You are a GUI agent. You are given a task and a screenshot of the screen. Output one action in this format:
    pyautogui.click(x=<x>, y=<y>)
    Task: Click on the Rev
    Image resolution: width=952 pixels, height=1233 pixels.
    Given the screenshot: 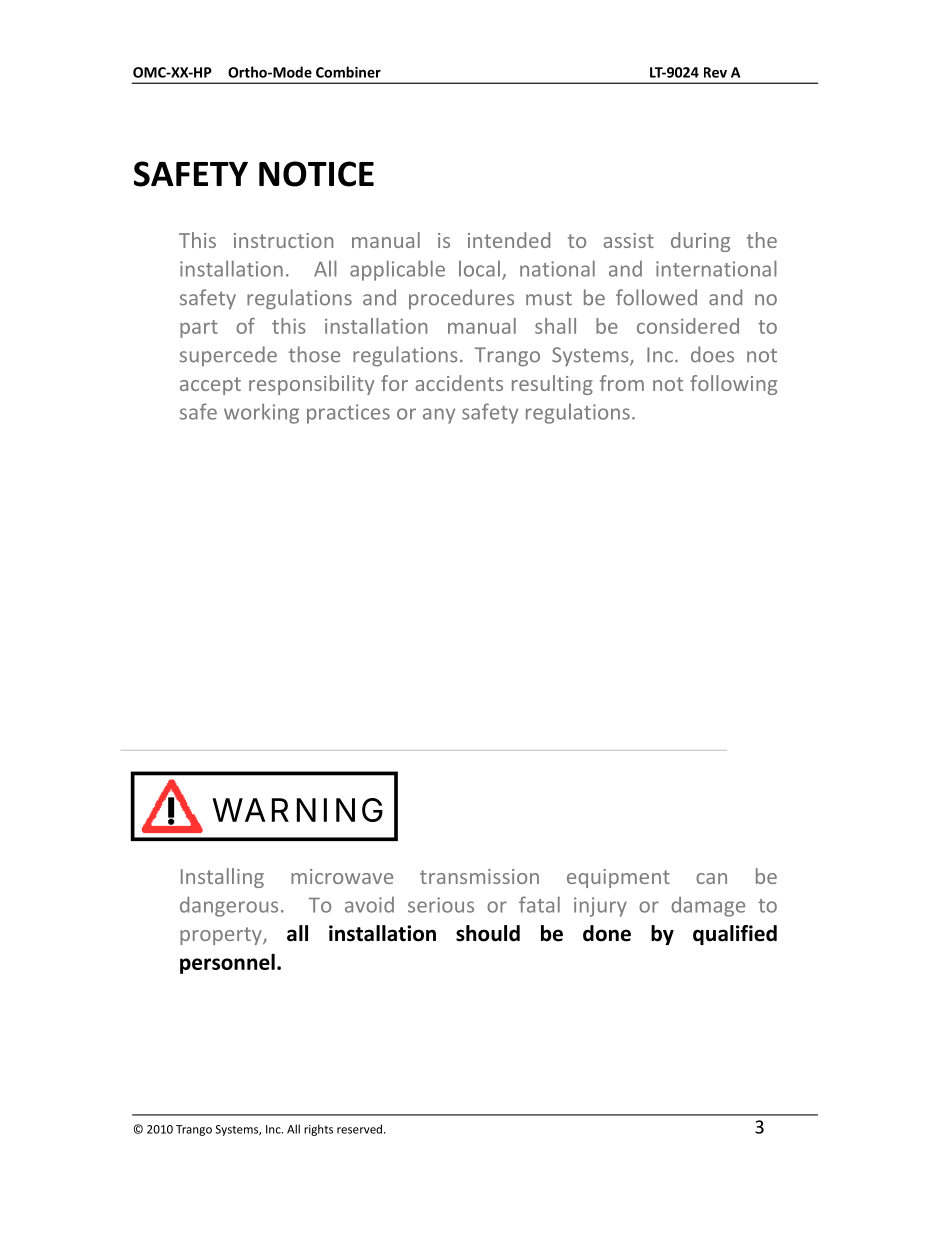 What is the action you would take?
    pyautogui.click(x=715, y=72)
